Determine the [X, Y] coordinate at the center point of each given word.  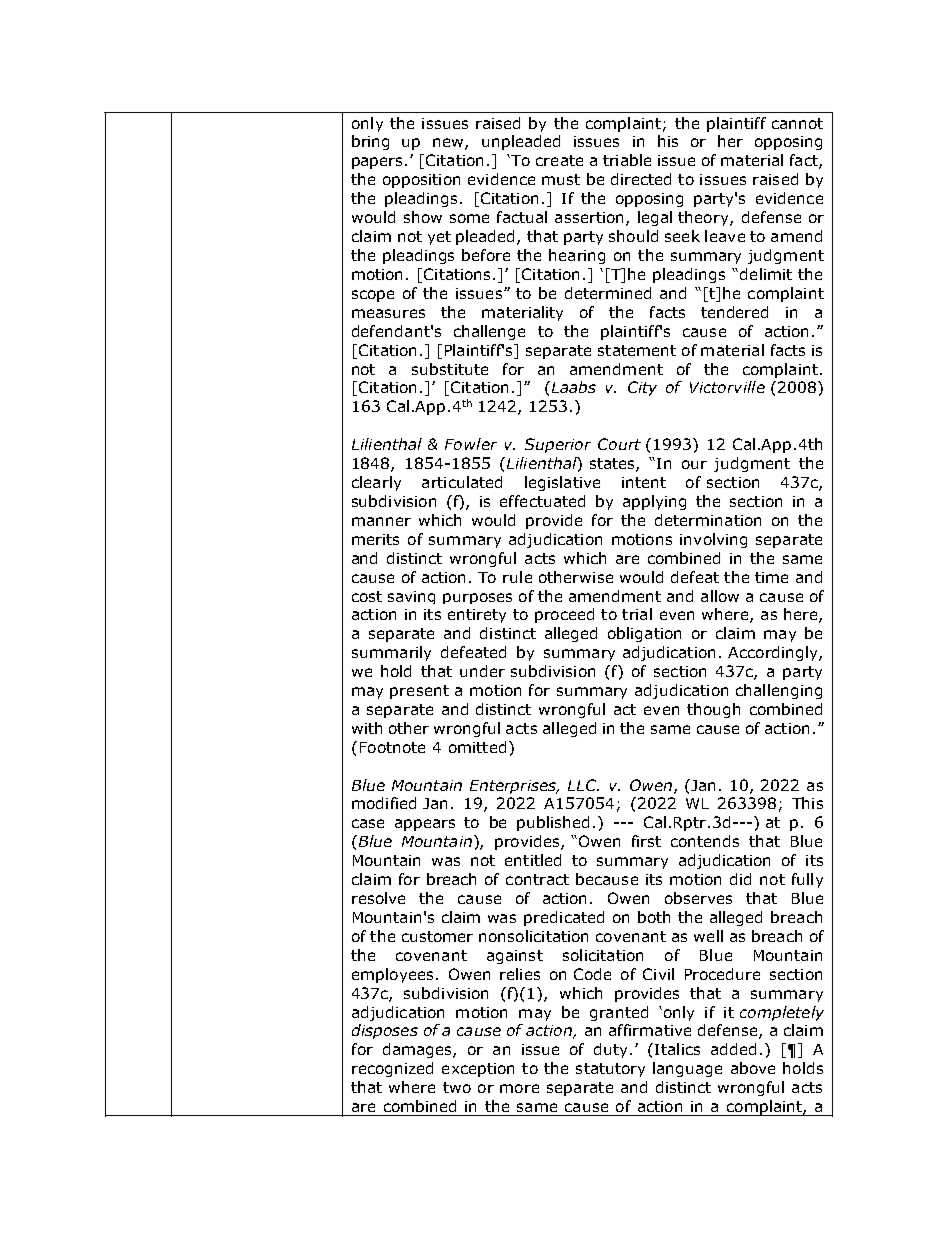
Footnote [392, 747]
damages [418, 1050]
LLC [583, 785]
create [559, 160]
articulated [462, 482]
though [713, 710]
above [753, 1068]
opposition [421, 181]
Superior [558, 445]
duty [610, 1050]
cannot [797, 123]
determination [708, 520]
